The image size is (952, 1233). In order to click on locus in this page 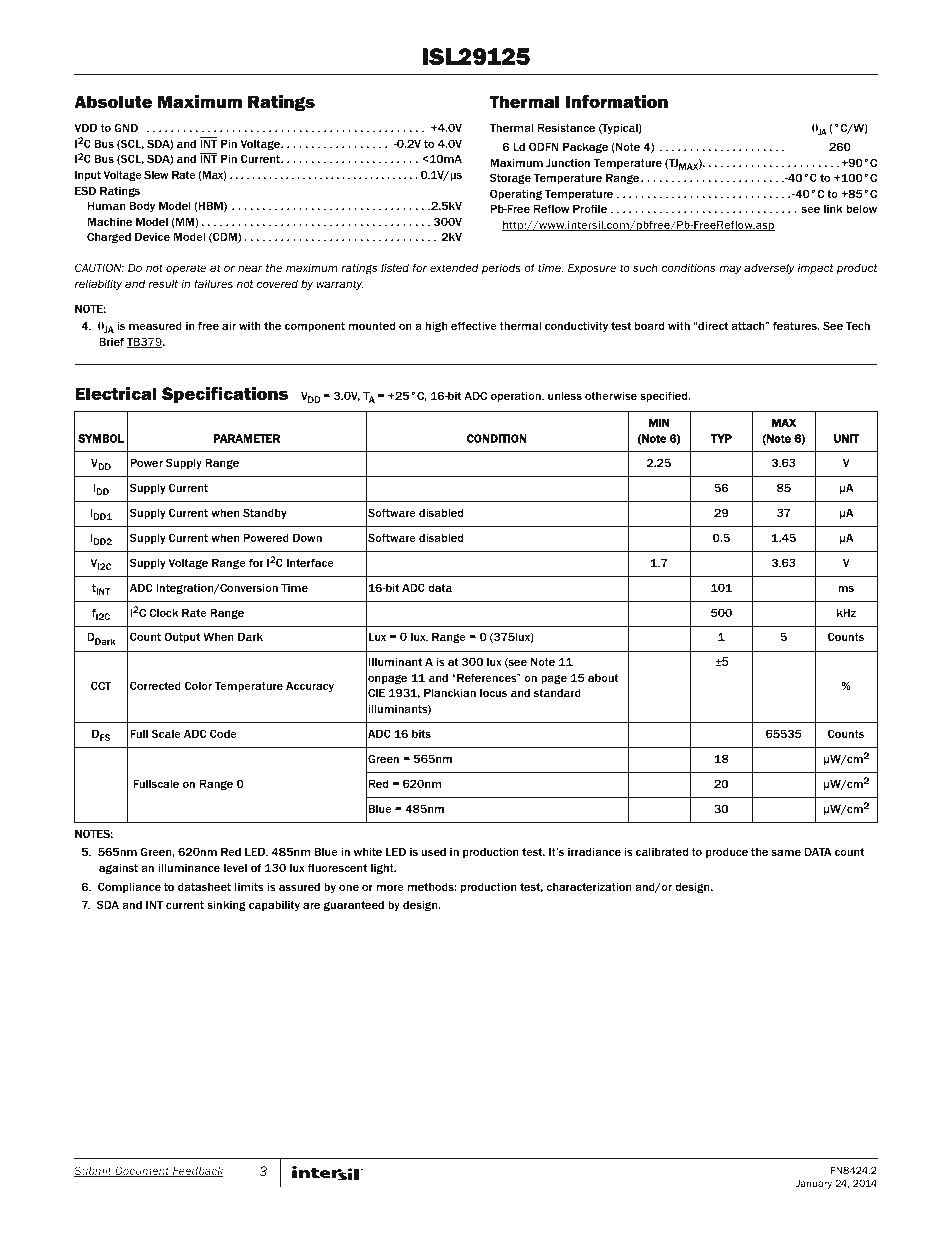, I will do `click(493, 692)`.
